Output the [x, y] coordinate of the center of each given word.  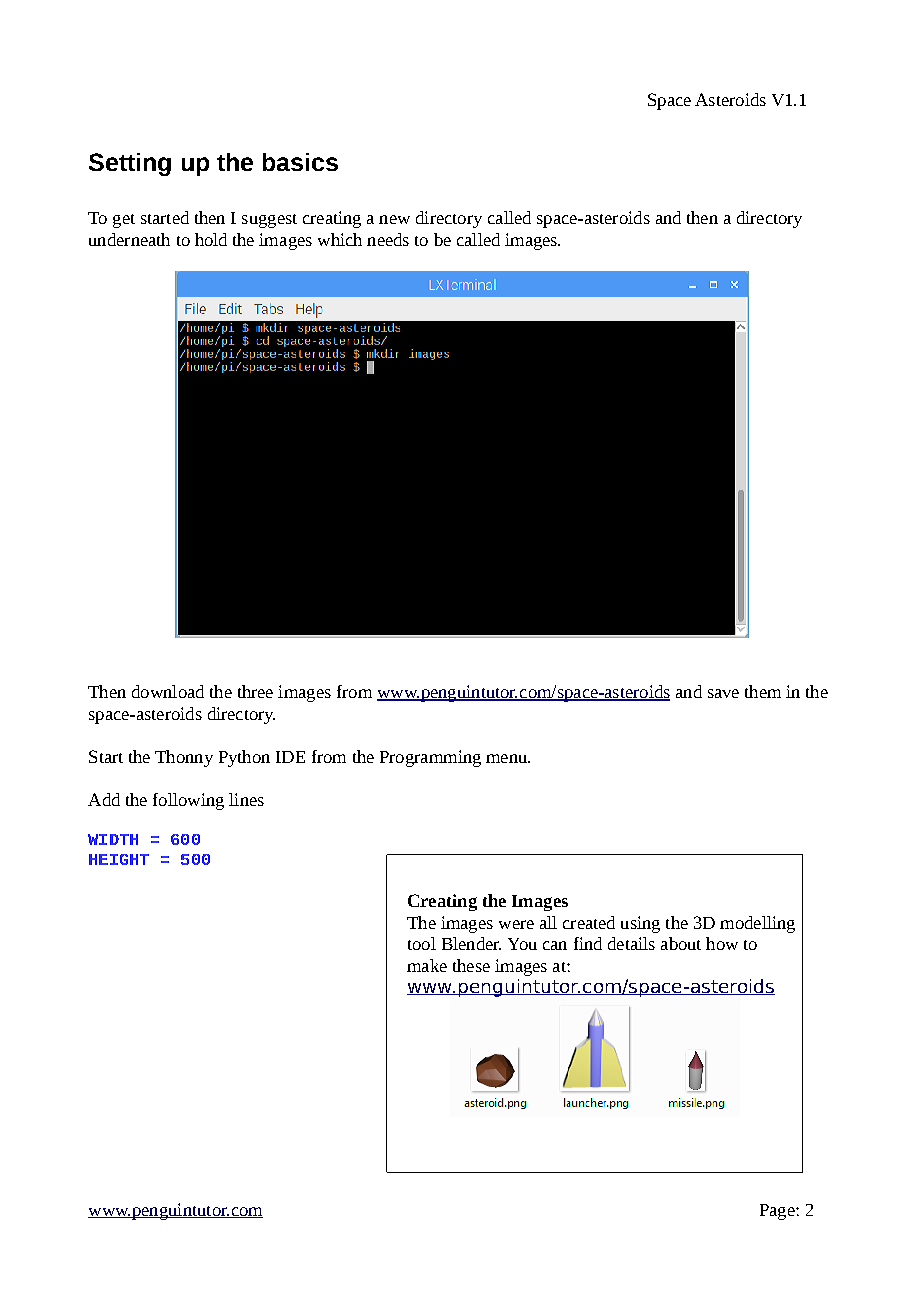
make [427, 965]
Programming [430, 758]
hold [211, 239]
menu [507, 758]
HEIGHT [119, 859]
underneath [129, 239]
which [340, 239]
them [763, 691]
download [168, 691]
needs [388, 239]
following [188, 801]
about [681, 943]
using [640, 924]
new [394, 219]
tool [422, 943]
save [723, 693]
